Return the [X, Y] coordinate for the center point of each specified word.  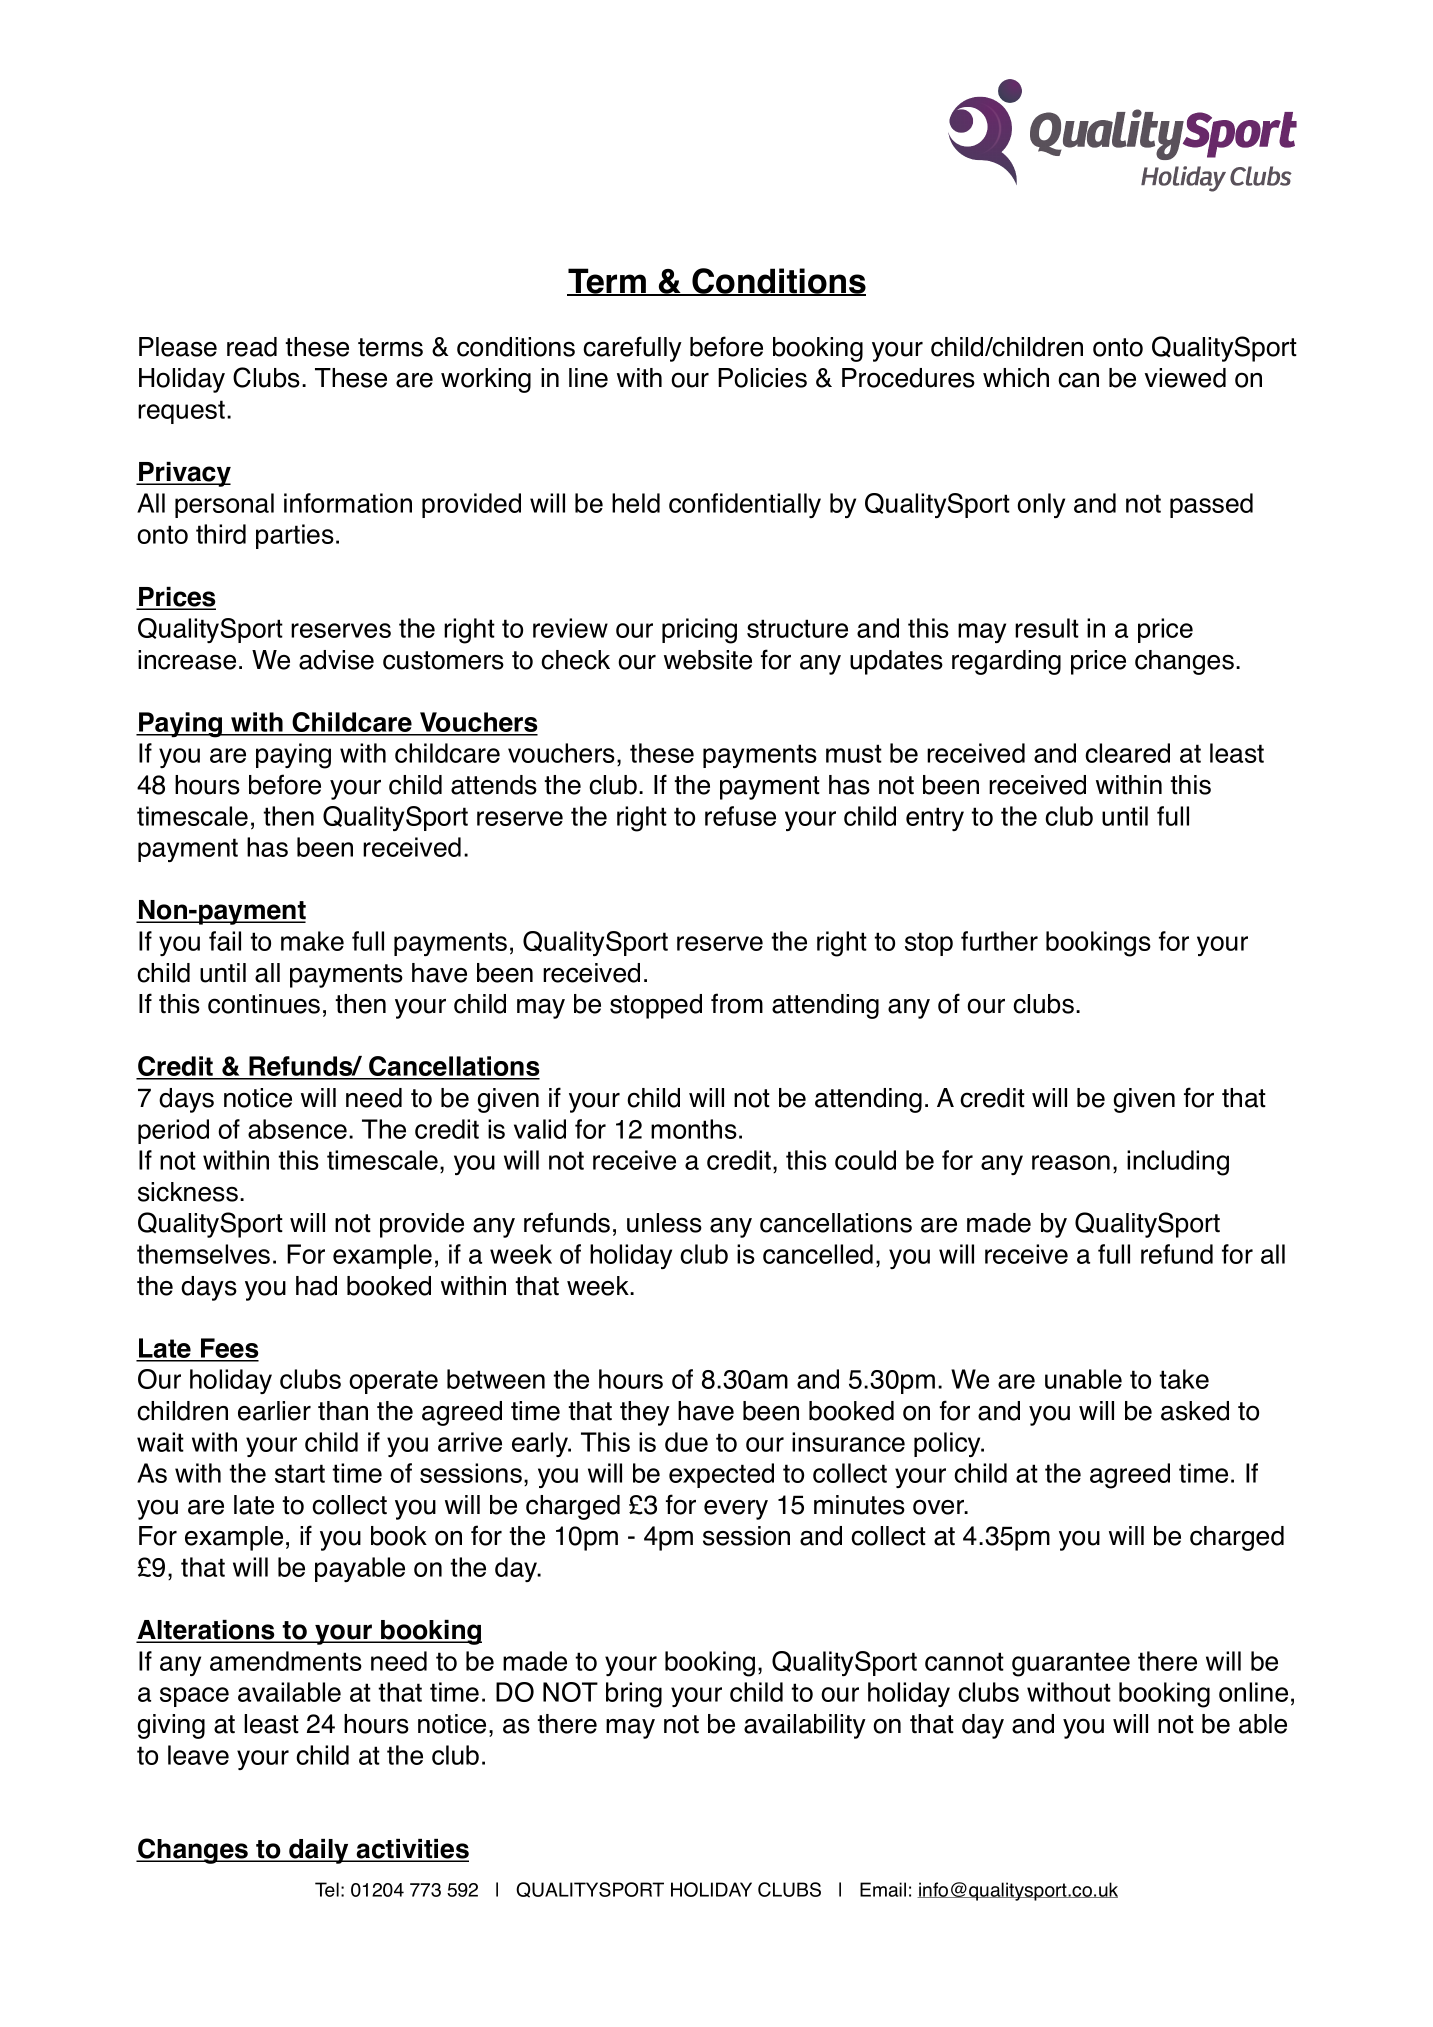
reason [1071, 1162]
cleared [1127, 753]
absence [297, 1129]
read [252, 347]
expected [721, 1475]
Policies [762, 378]
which [1016, 378]
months [694, 1129]
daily [319, 1851]
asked [1195, 1411]
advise [336, 660]
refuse [740, 816]
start [300, 1473]
